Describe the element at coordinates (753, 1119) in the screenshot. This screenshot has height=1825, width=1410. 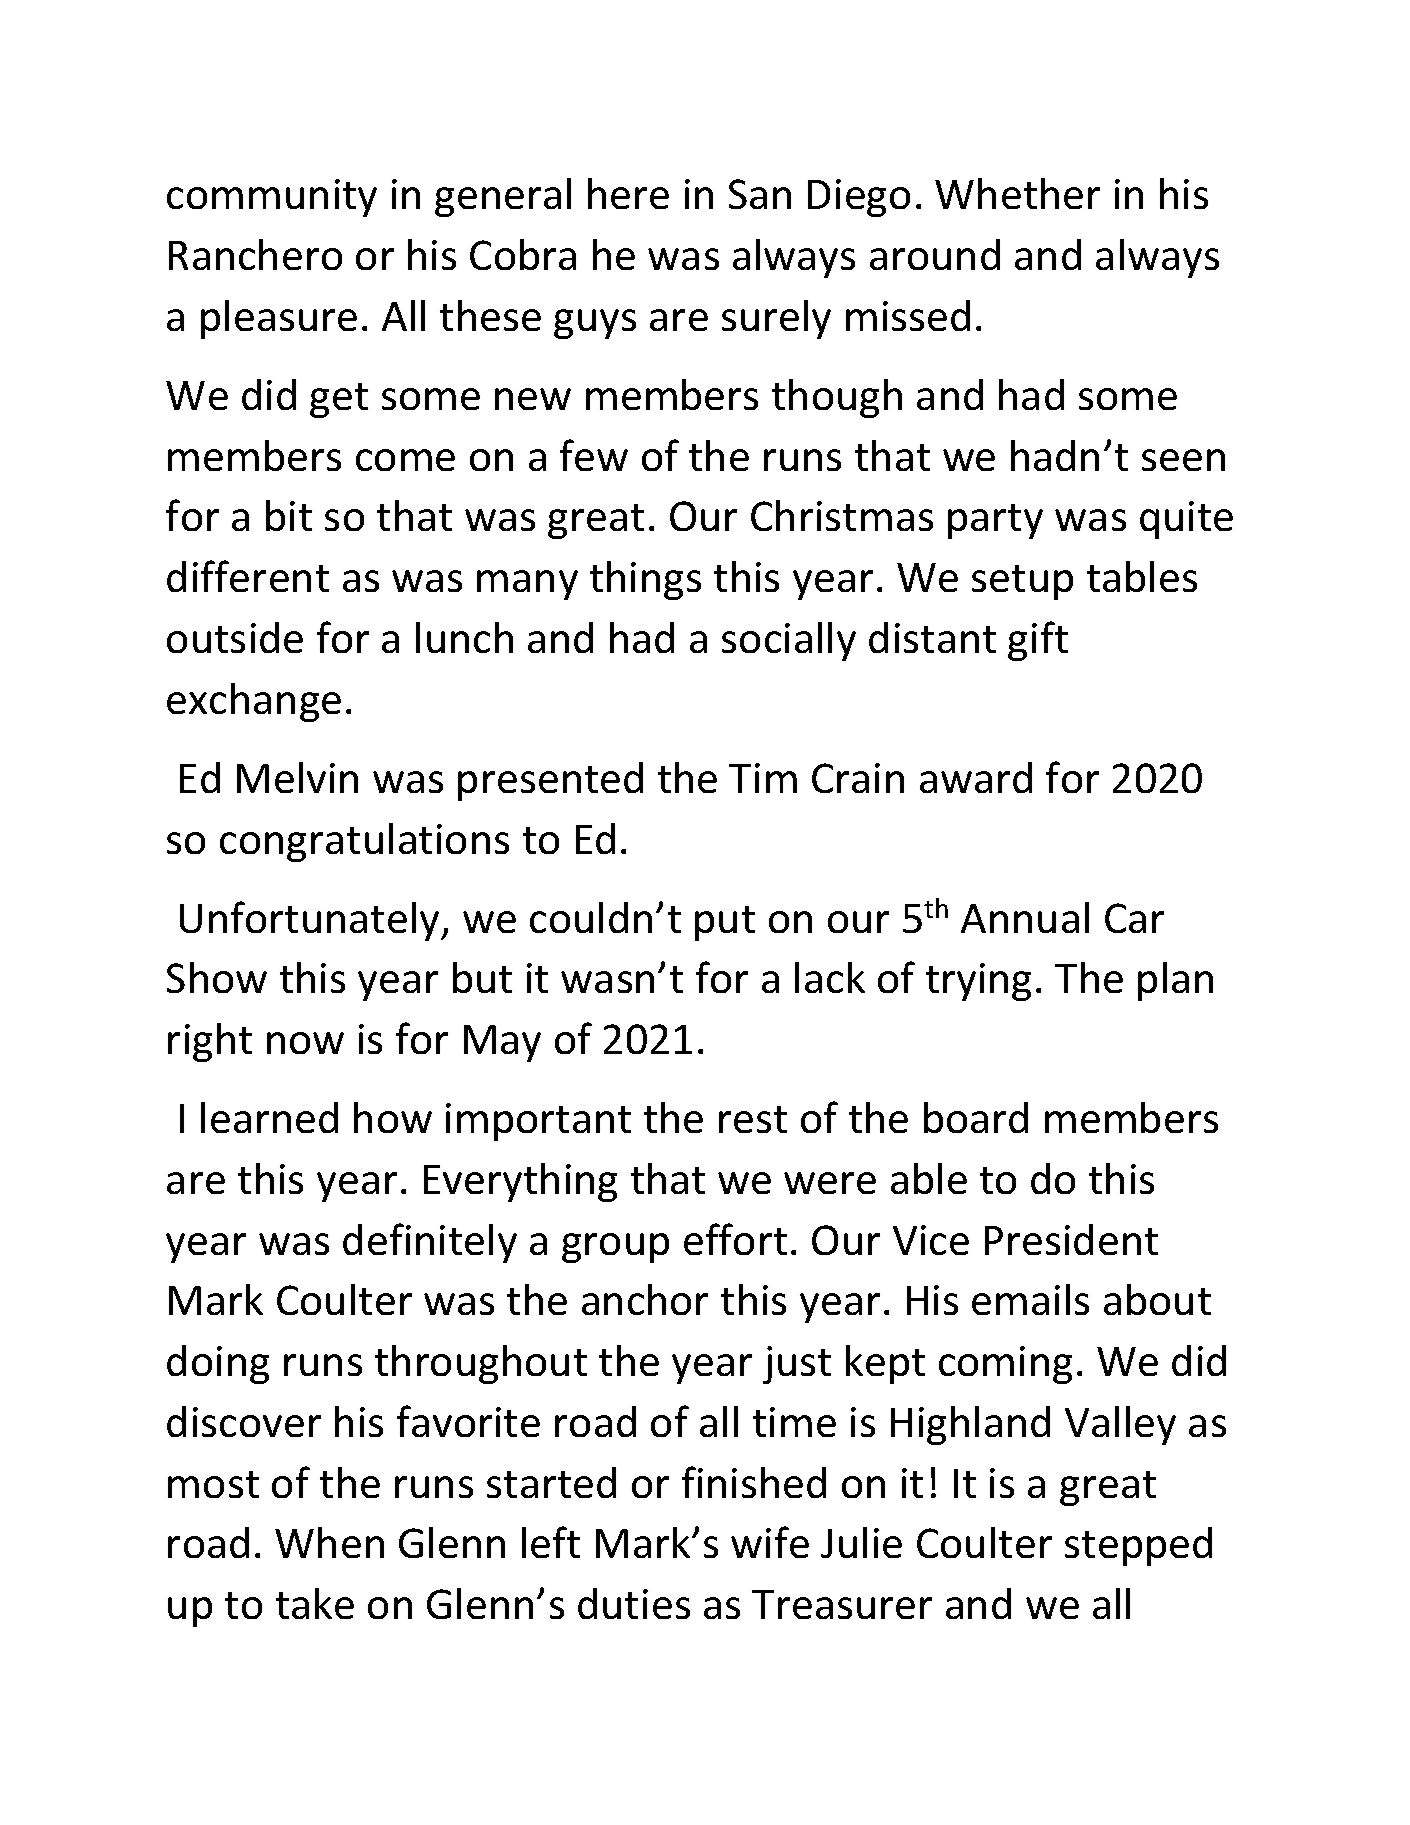
I see `rest` at that location.
